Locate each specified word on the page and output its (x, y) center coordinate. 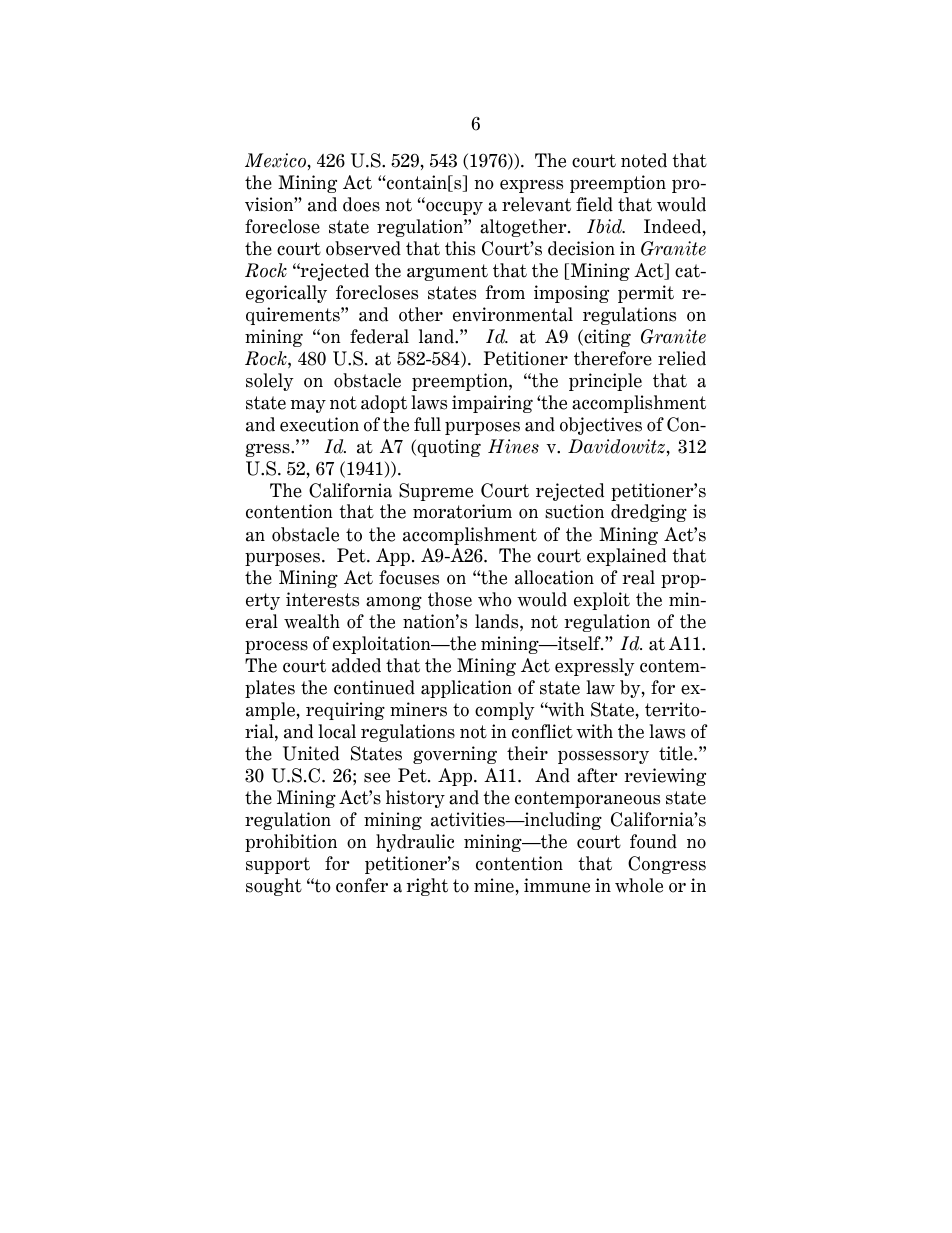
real (638, 577)
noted (644, 160)
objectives (601, 426)
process (276, 647)
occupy (453, 208)
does (361, 204)
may (308, 406)
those (450, 599)
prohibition (291, 843)
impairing (492, 404)
